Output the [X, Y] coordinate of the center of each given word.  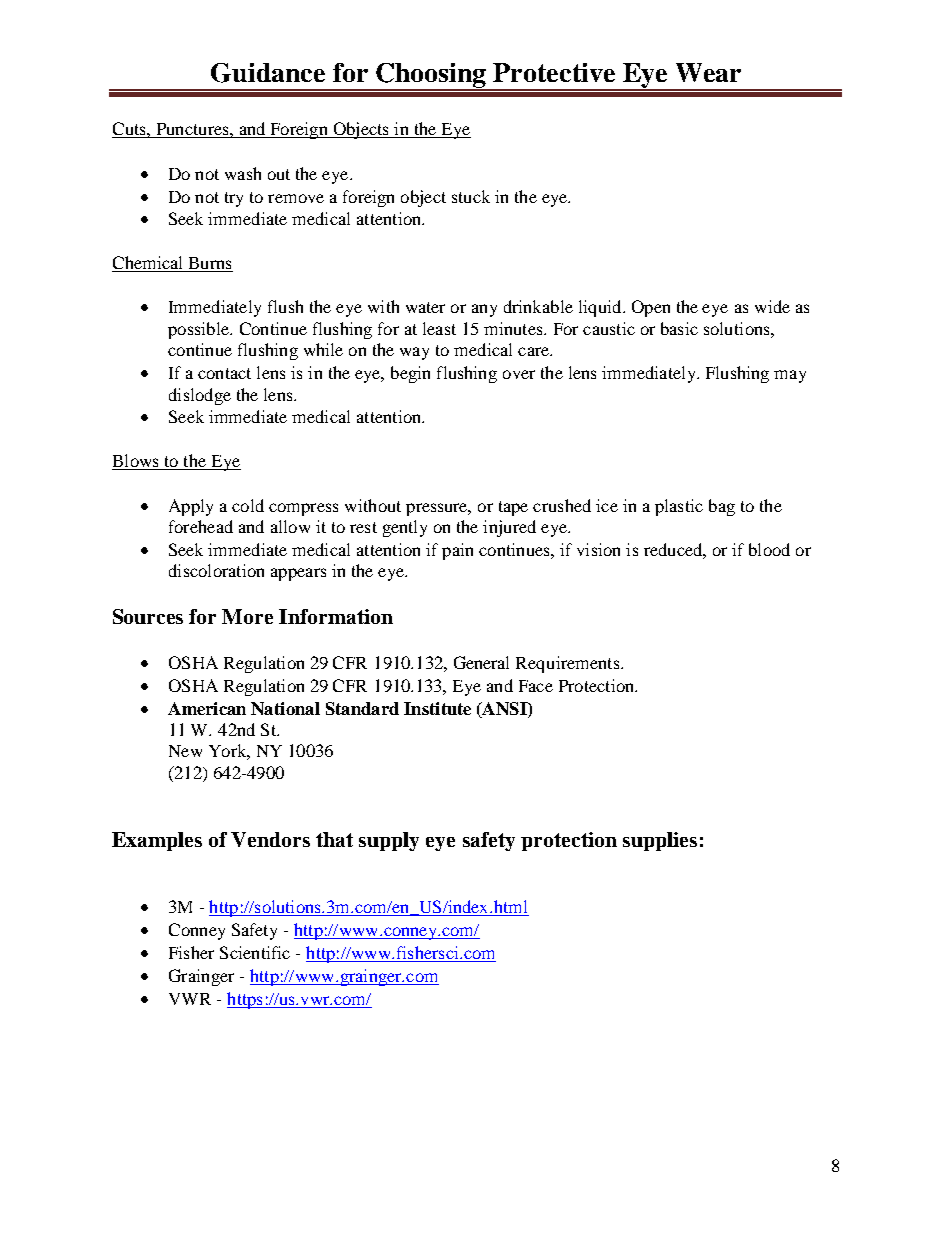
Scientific [255, 952]
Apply [191, 507]
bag [722, 507]
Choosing [431, 76]
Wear [708, 72]
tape [513, 508]
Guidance [268, 73]
